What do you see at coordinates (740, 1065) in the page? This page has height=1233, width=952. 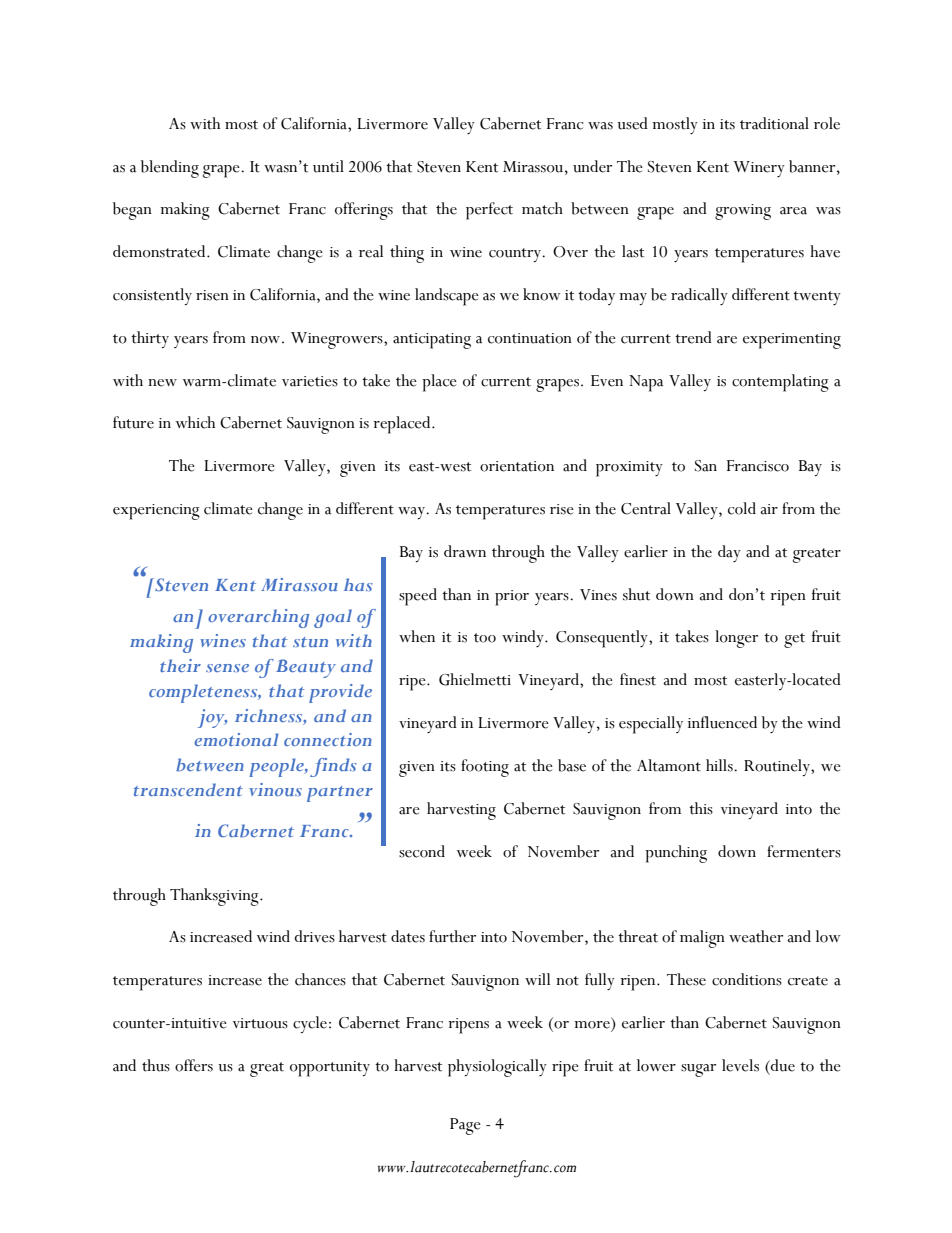 I see `levels` at bounding box center [740, 1065].
